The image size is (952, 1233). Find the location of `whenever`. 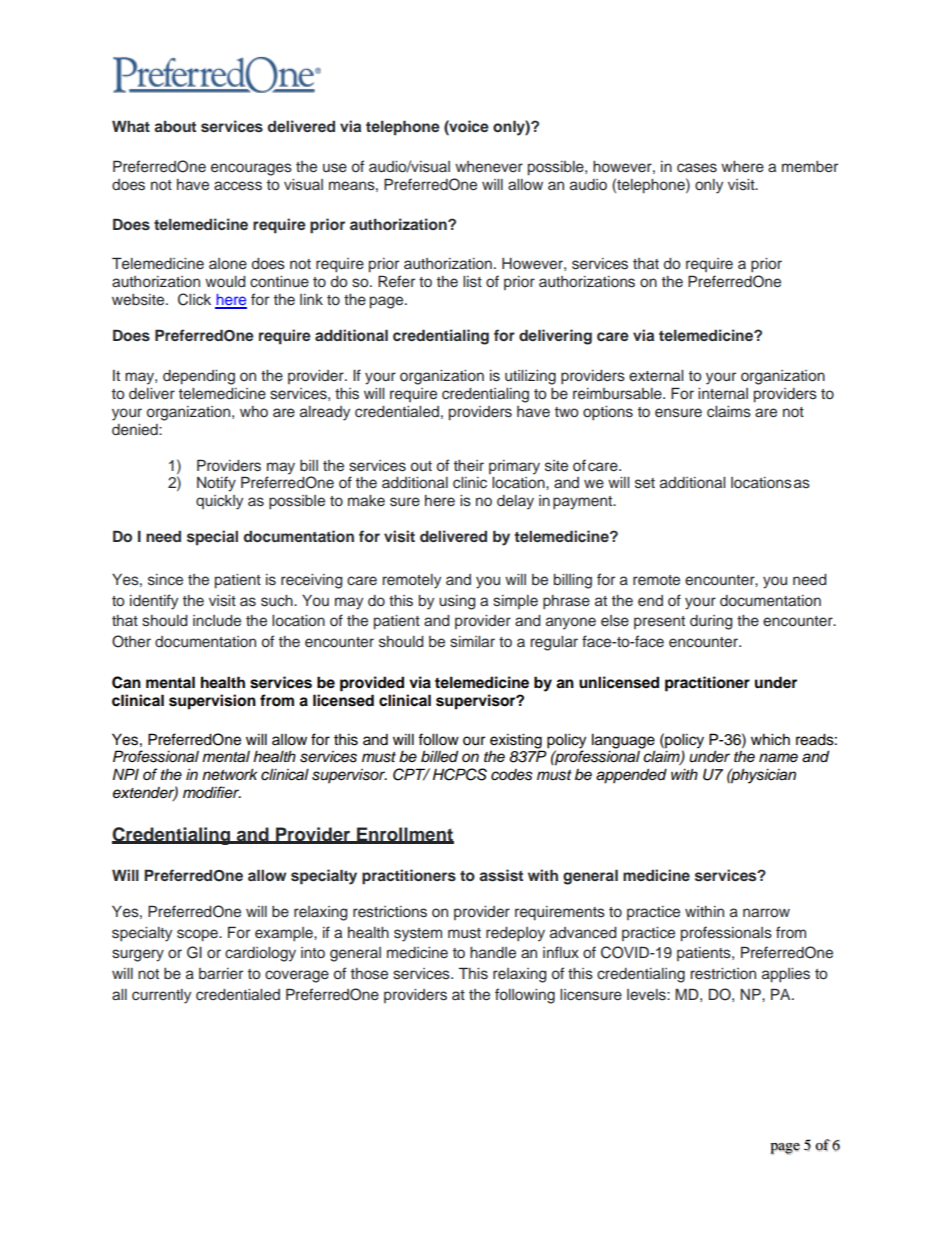

whenever is located at coordinates (489, 167).
